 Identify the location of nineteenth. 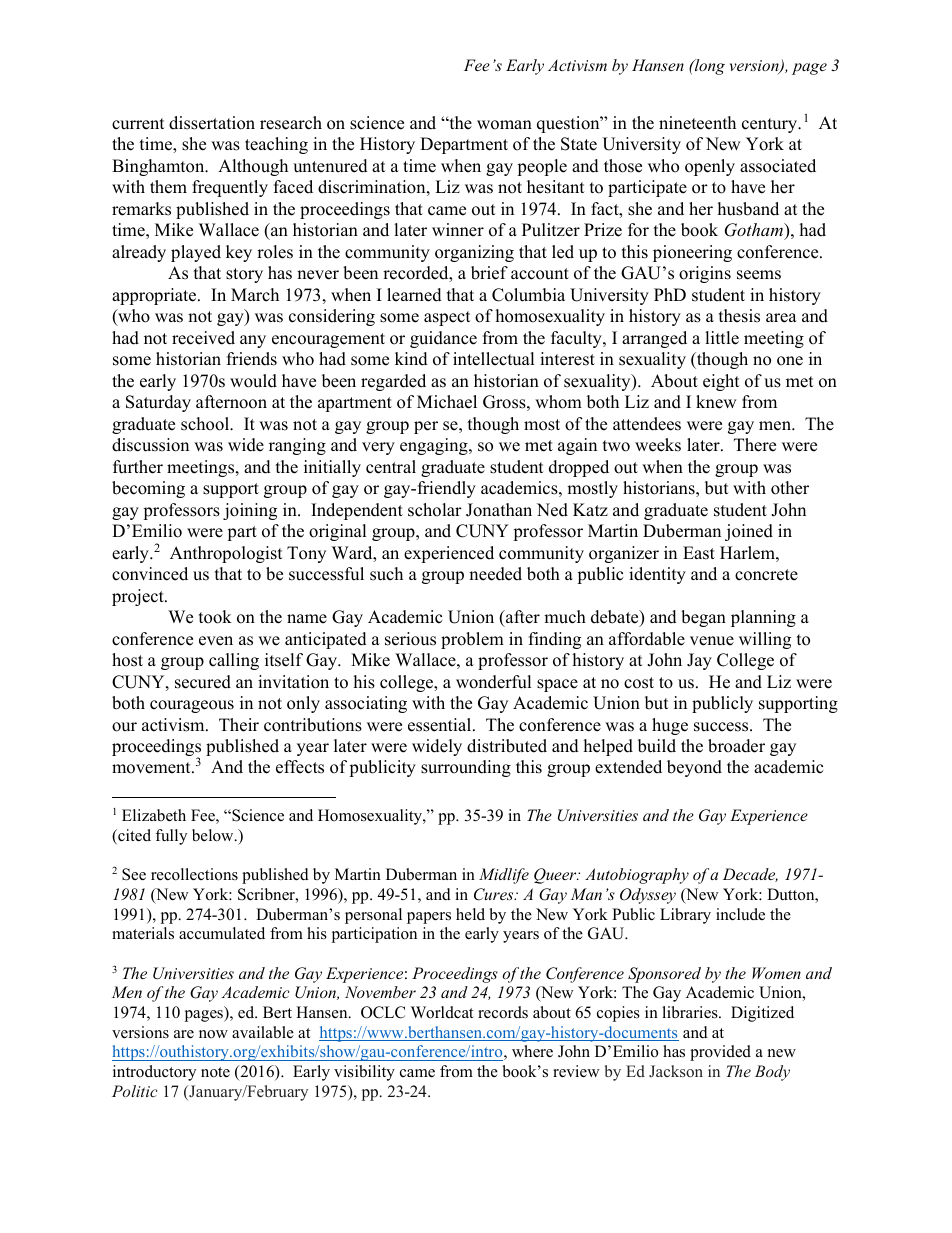
(697, 123).
